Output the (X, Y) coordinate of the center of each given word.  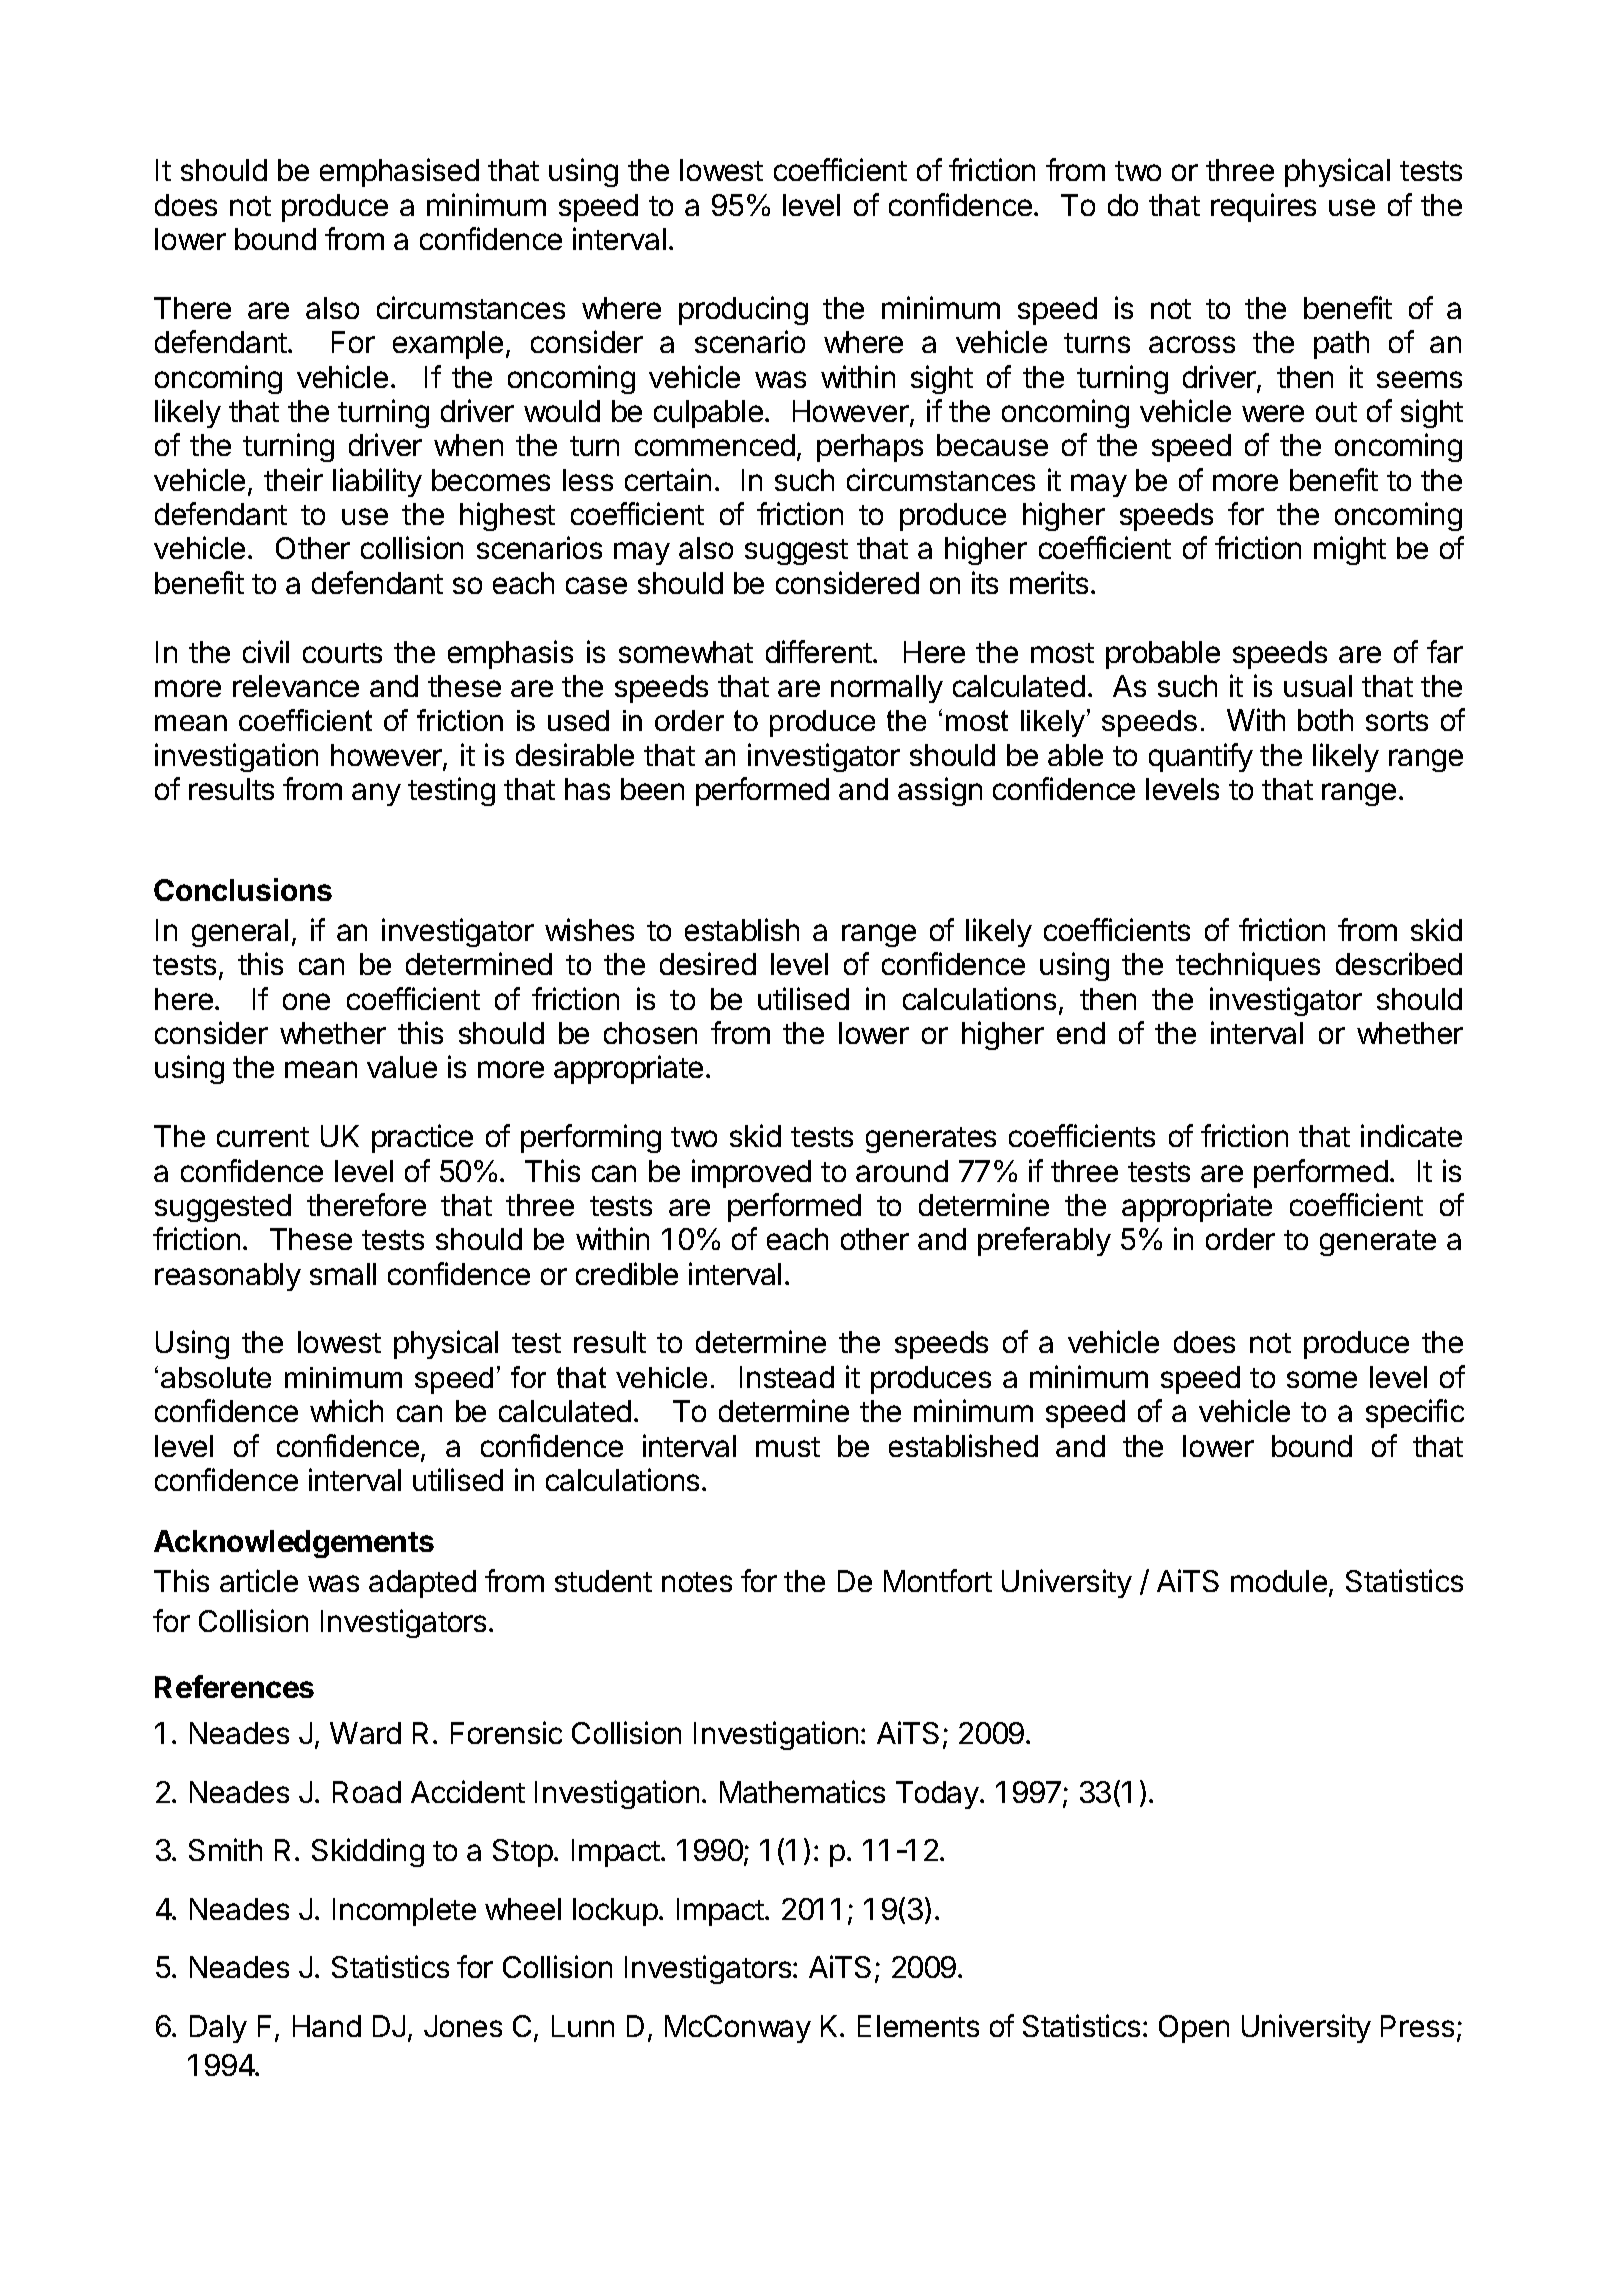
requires (1263, 207)
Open (1194, 2029)
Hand (327, 2026)
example (448, 345)
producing (743, 310)
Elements (918, 2026)
